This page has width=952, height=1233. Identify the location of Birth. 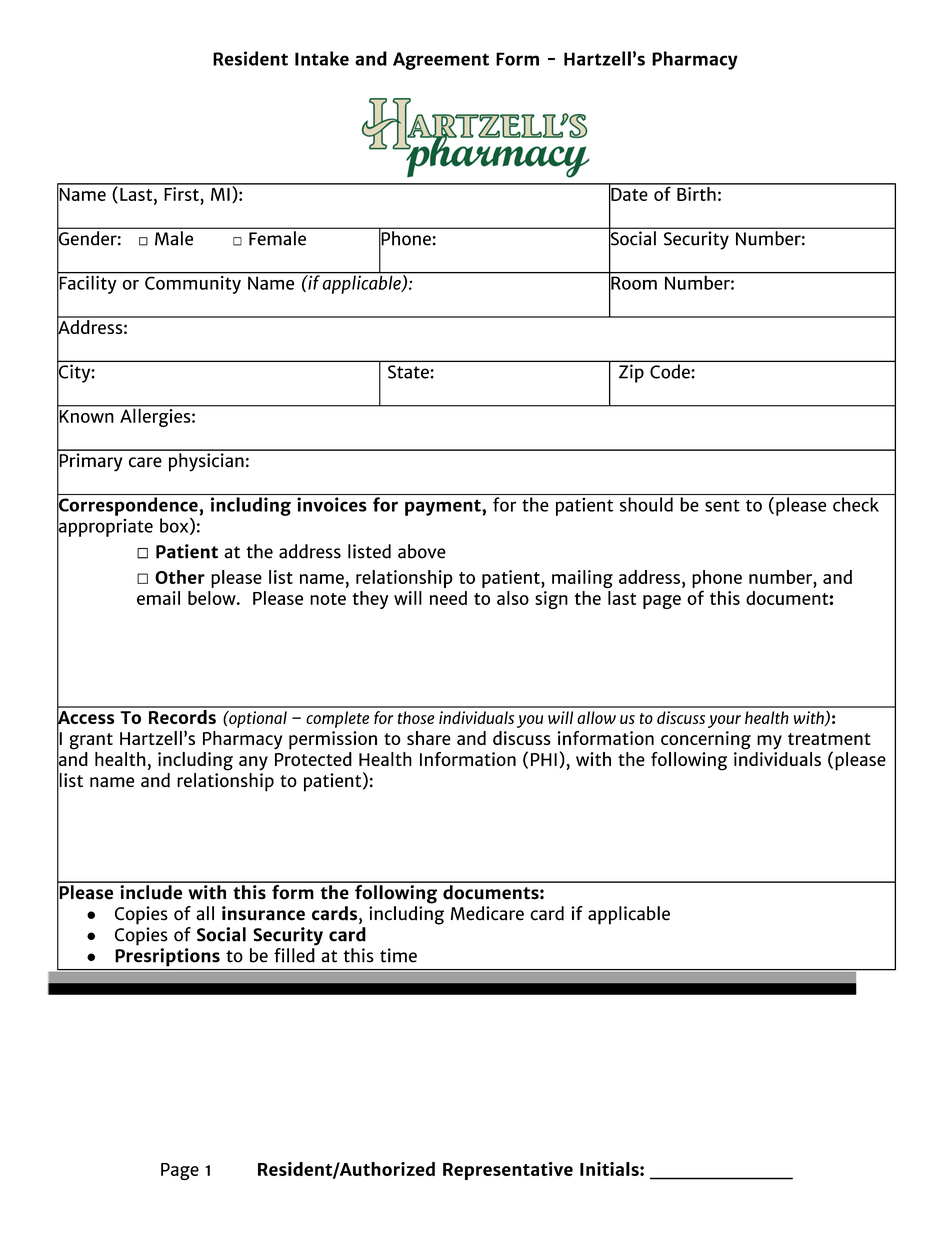
(696, 192).
